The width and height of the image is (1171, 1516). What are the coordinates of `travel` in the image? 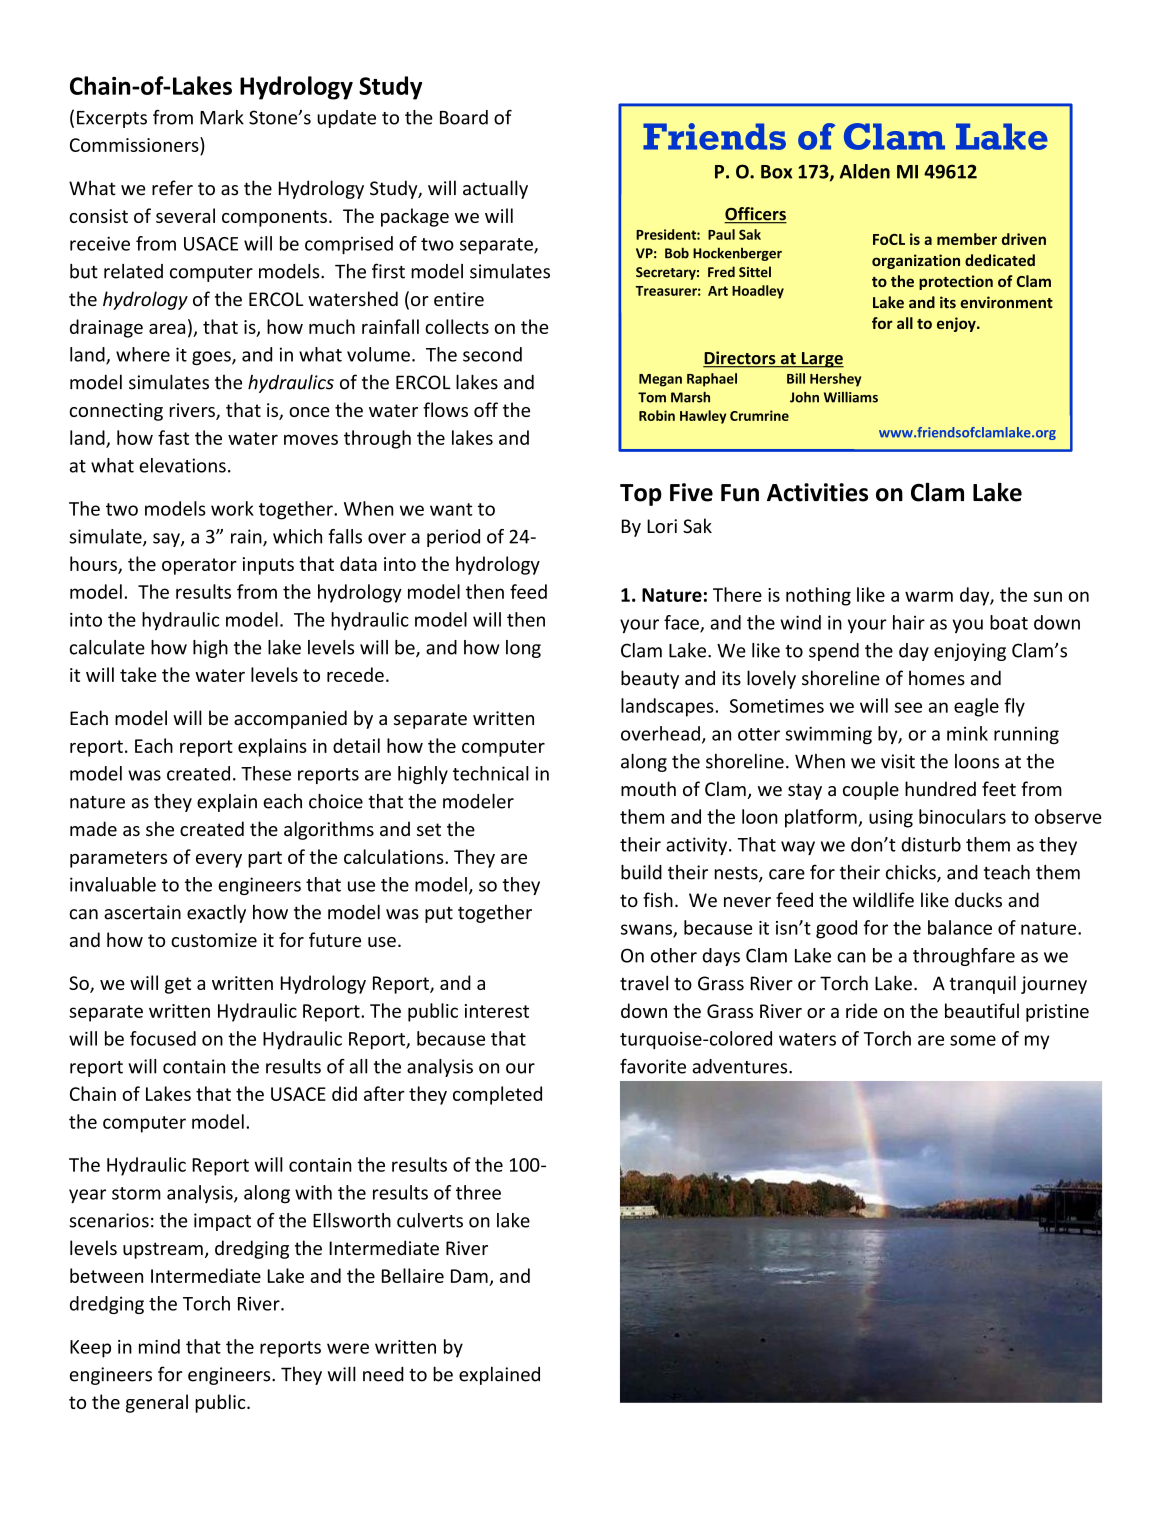 It's located at (644, 983).
